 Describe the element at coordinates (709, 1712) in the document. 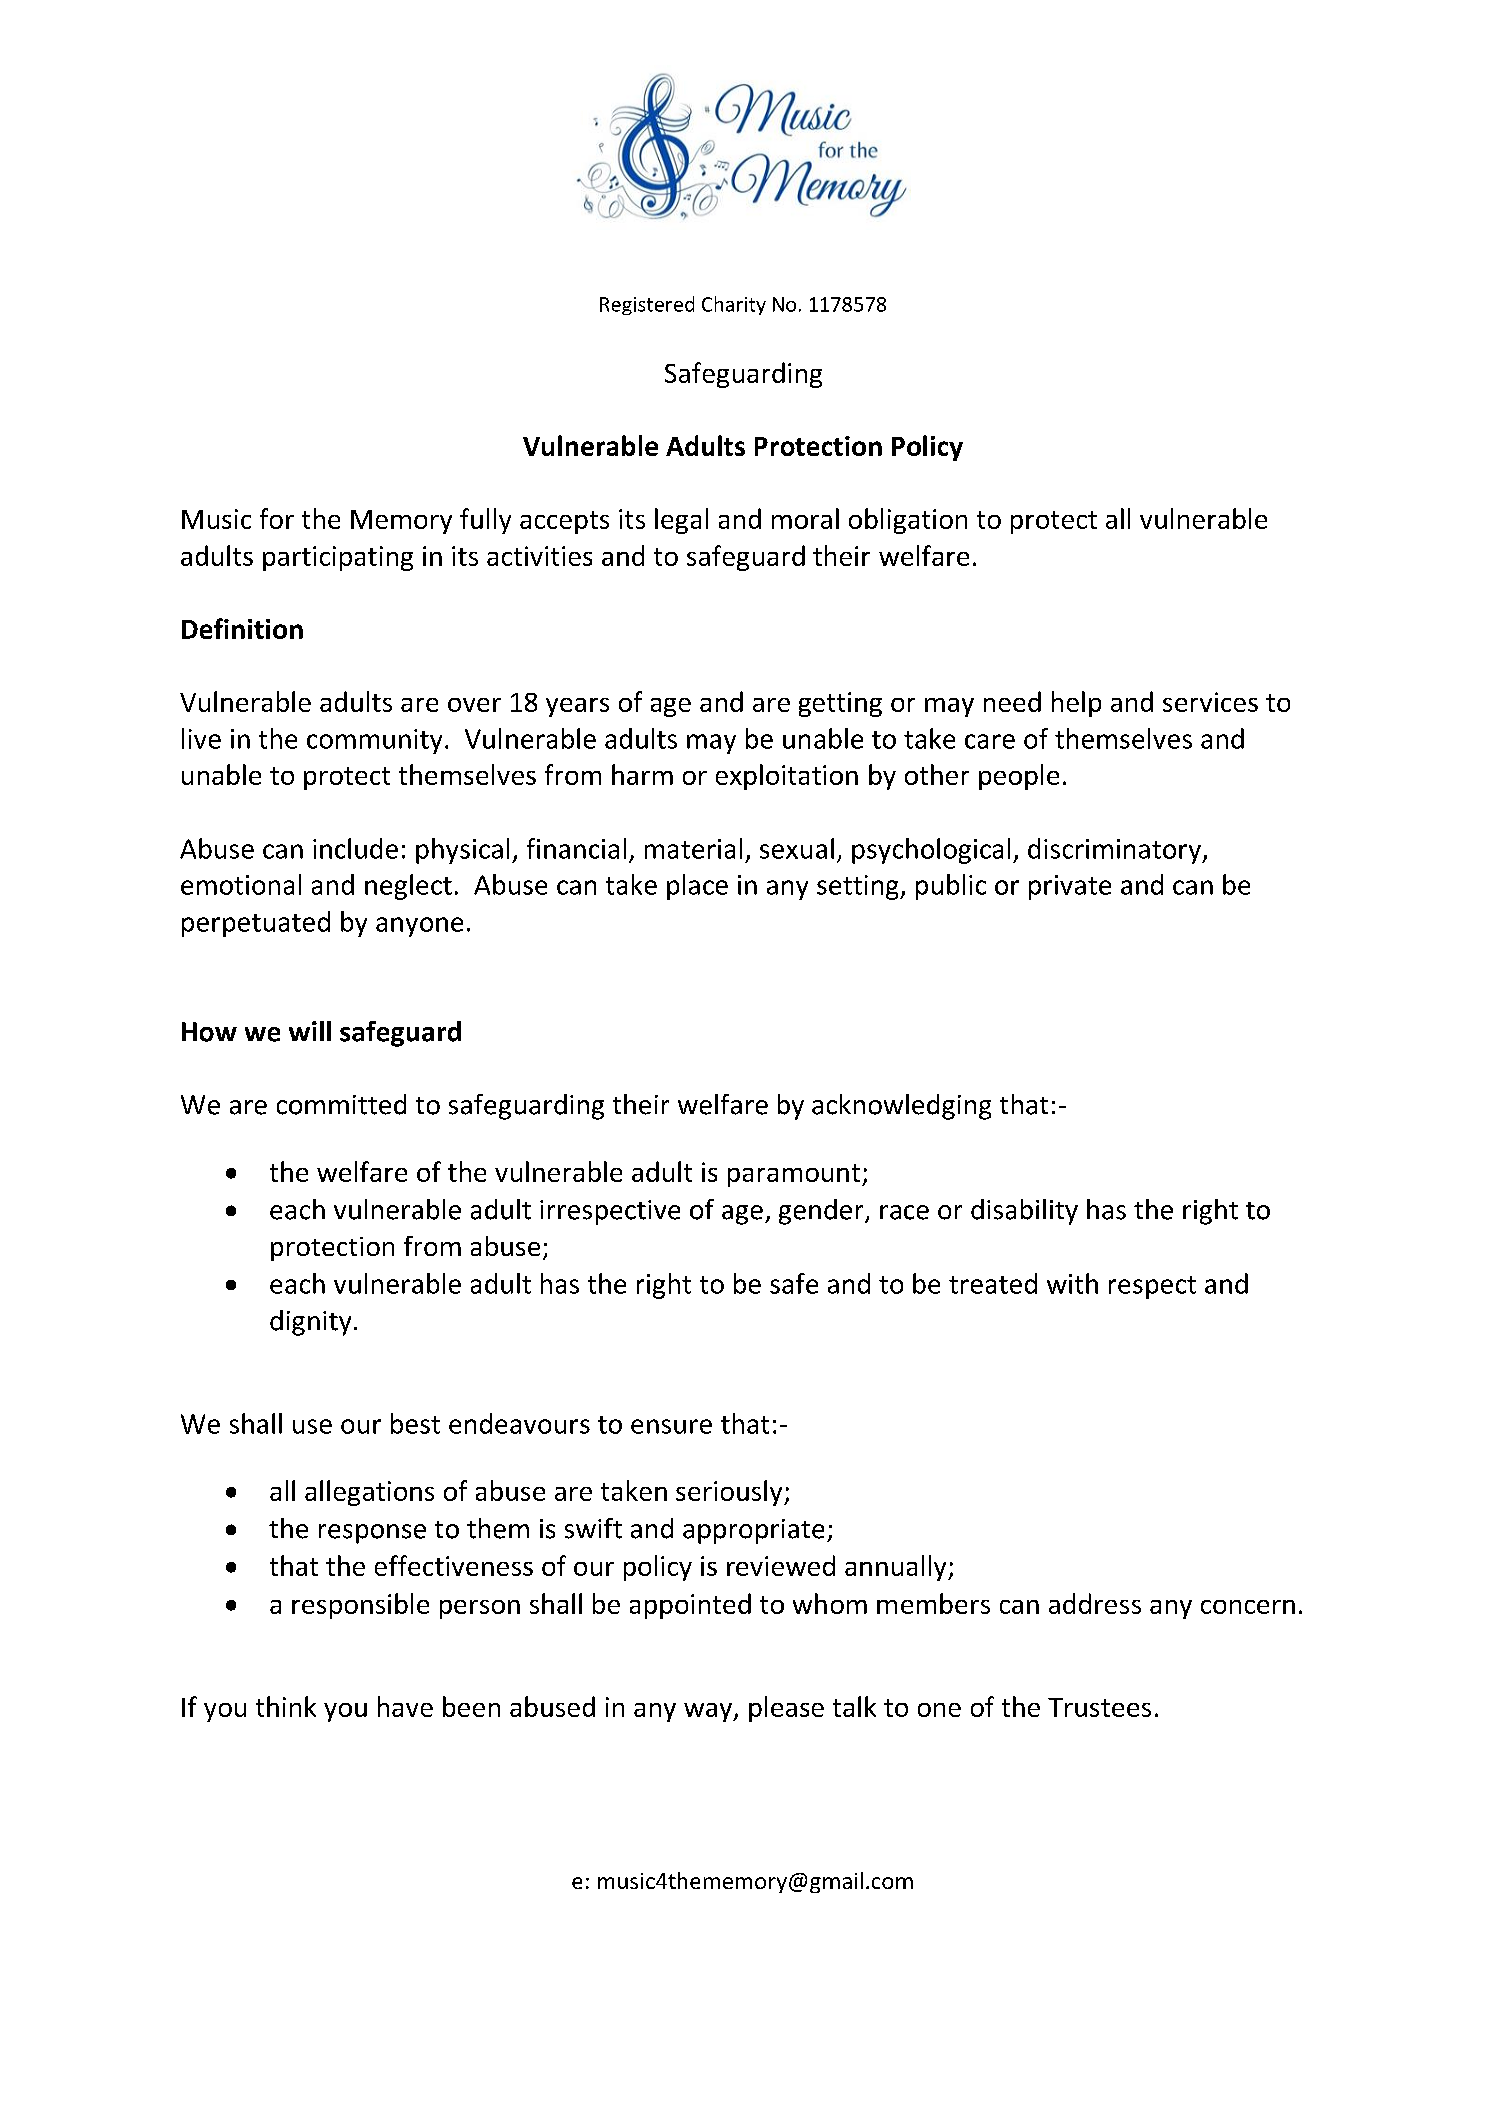

I see `way` at that location.
